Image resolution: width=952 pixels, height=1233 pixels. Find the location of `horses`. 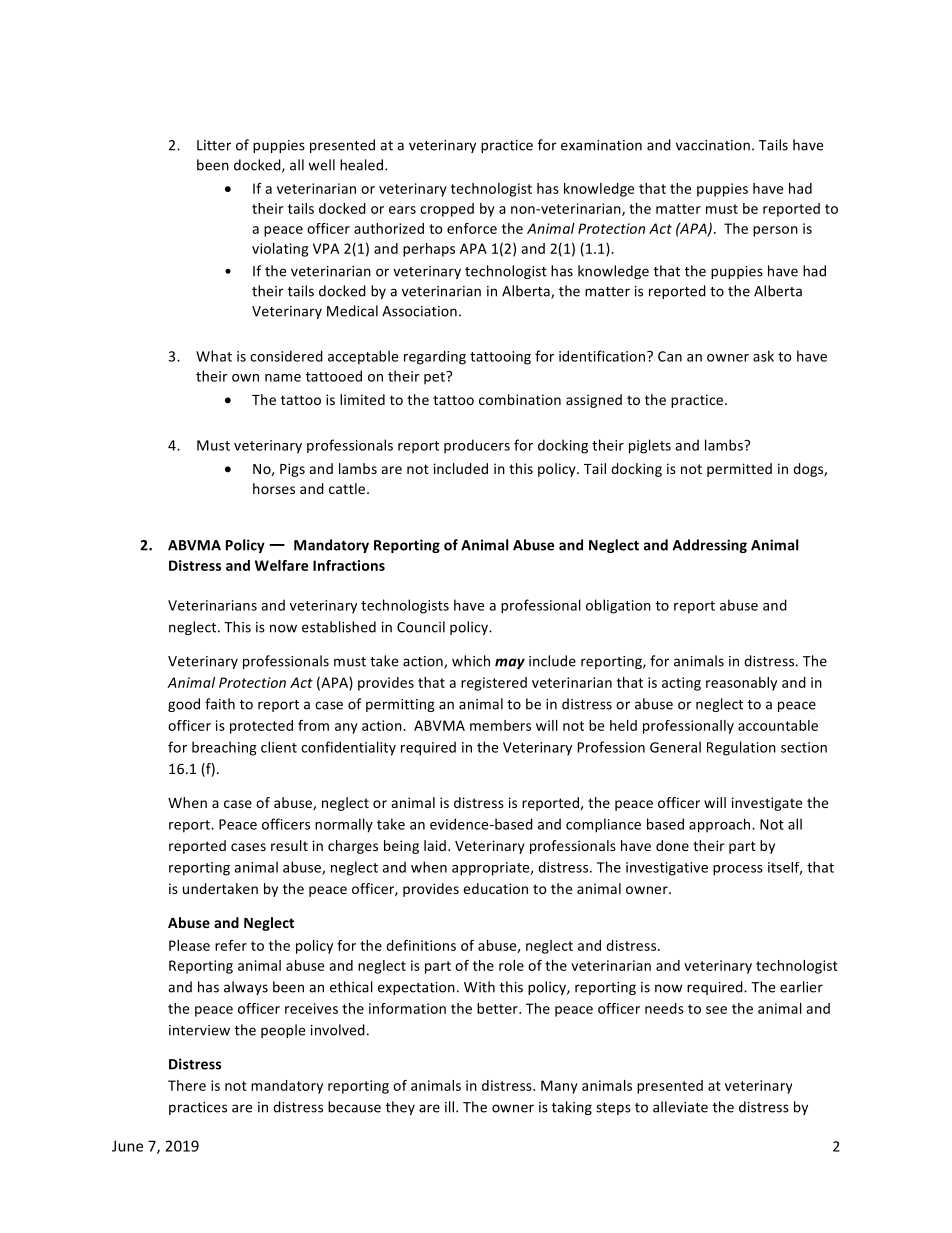

horses is located at coordinates (274, 488).
